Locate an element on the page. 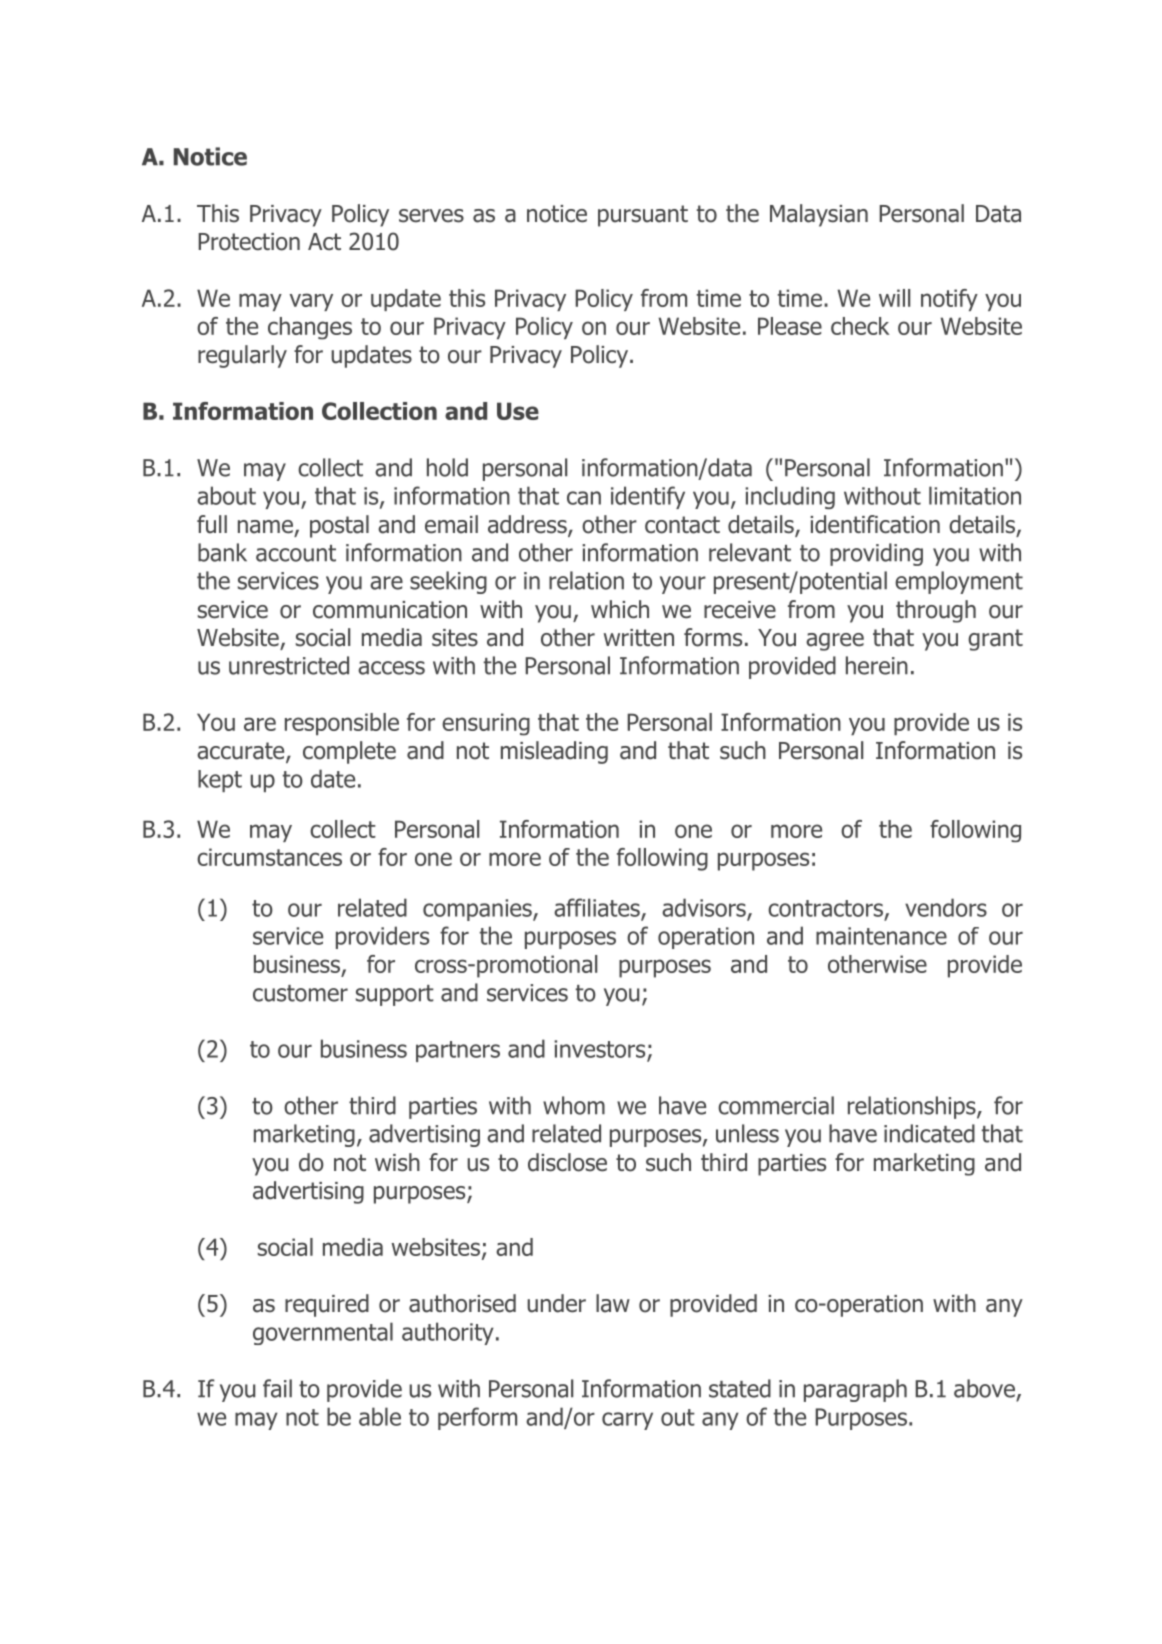 This image has width=1162, height=1644. fail is located at coordinates (277, 1388).
